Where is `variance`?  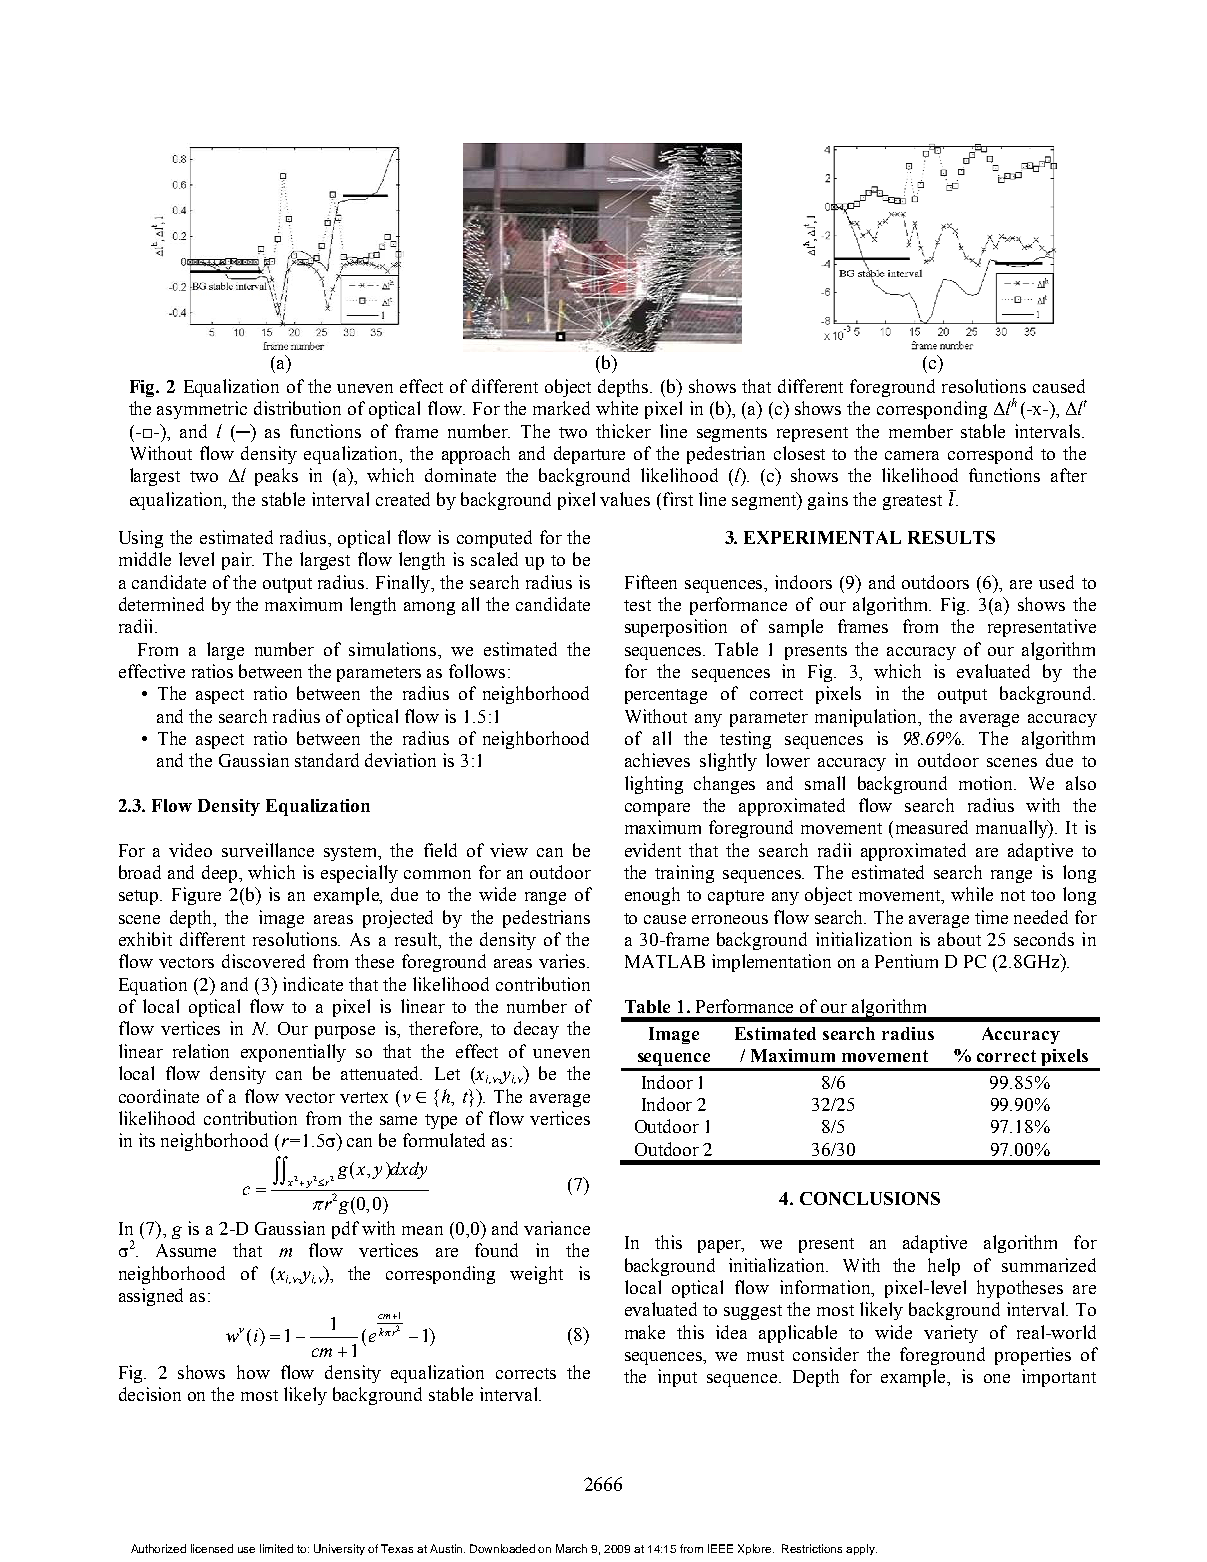
variance is located at coordinates (557, 1228).
